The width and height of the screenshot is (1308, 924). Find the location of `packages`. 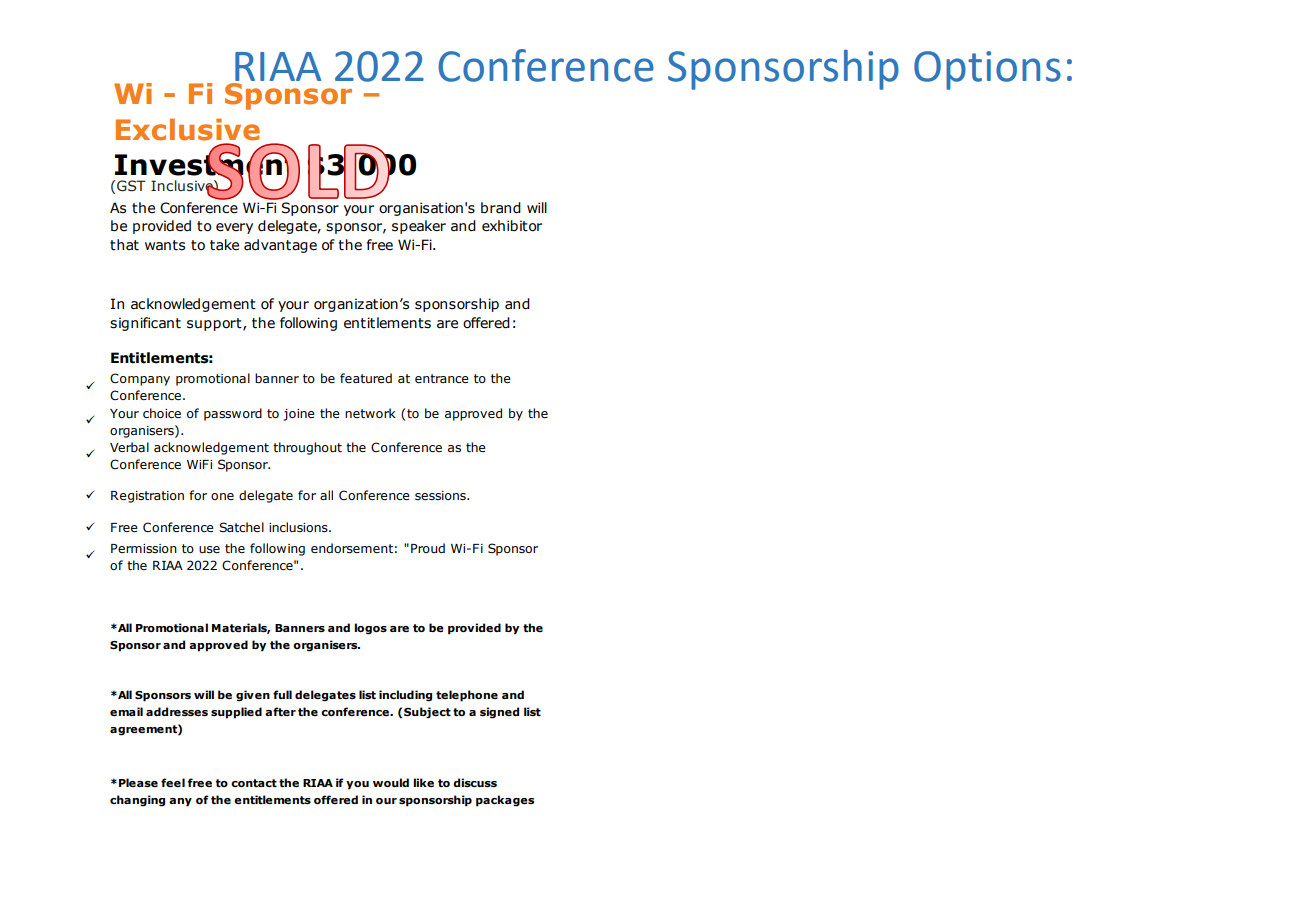

packages is located at coordinates (505, 801).
